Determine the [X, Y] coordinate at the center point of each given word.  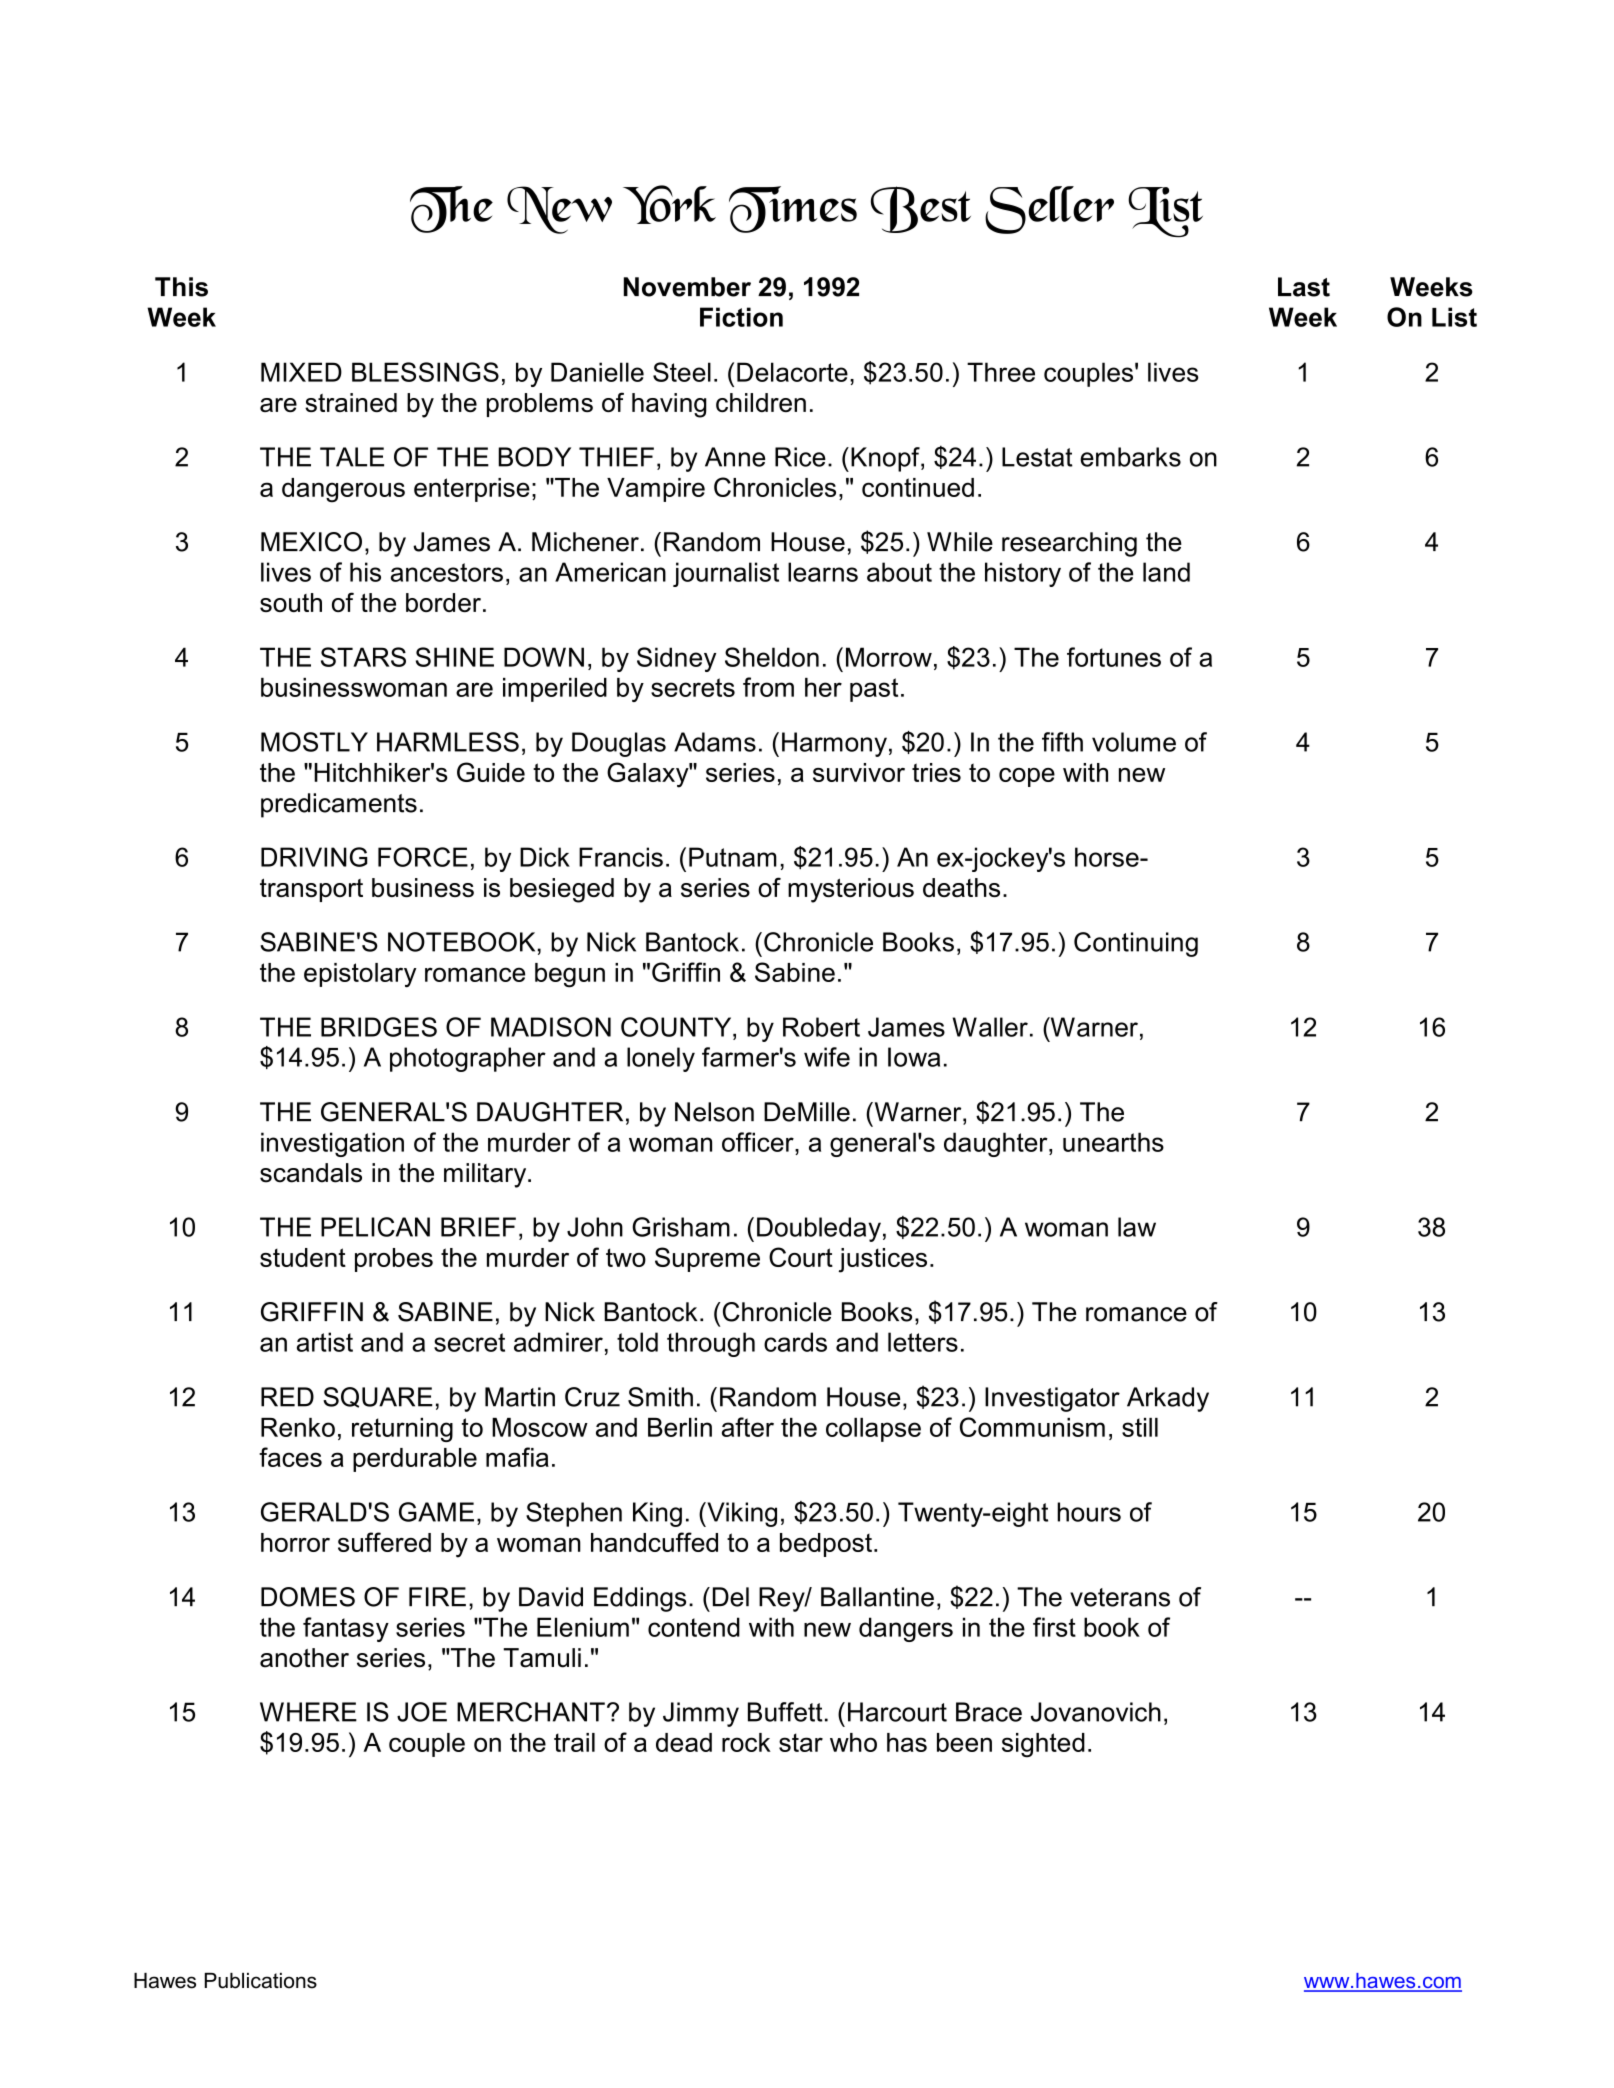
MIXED [301, 372]
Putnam [733, 857]
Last [1304, 287]
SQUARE [378, 1397]
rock [746, 1742]
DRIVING [314, 857]
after [748, 1427]
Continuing [1136, 944]
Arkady [1168, 1399]
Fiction [741, 317]
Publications [261, 1981]
